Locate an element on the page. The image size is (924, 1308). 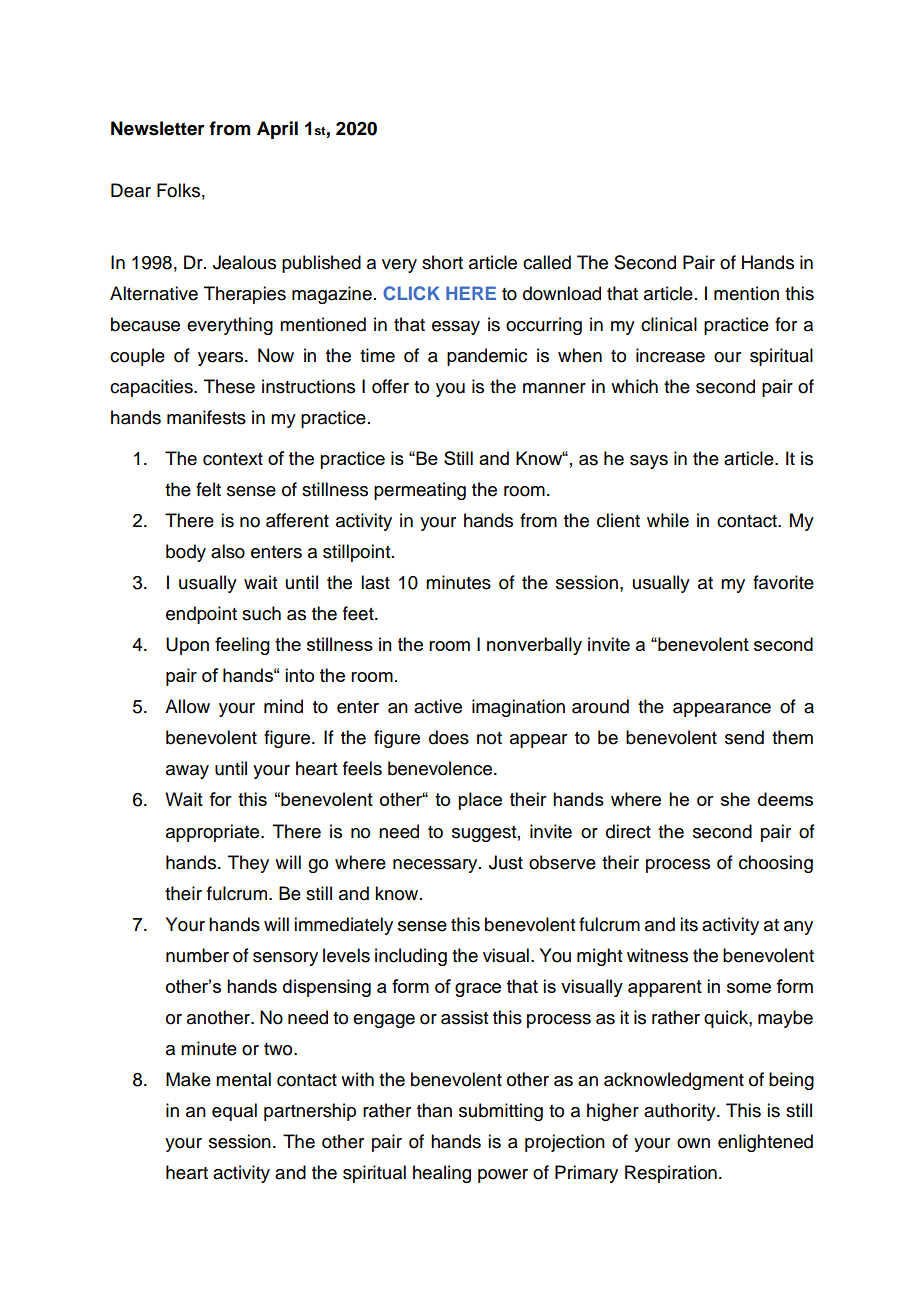
clinical is located at coordinates (669, 324).
